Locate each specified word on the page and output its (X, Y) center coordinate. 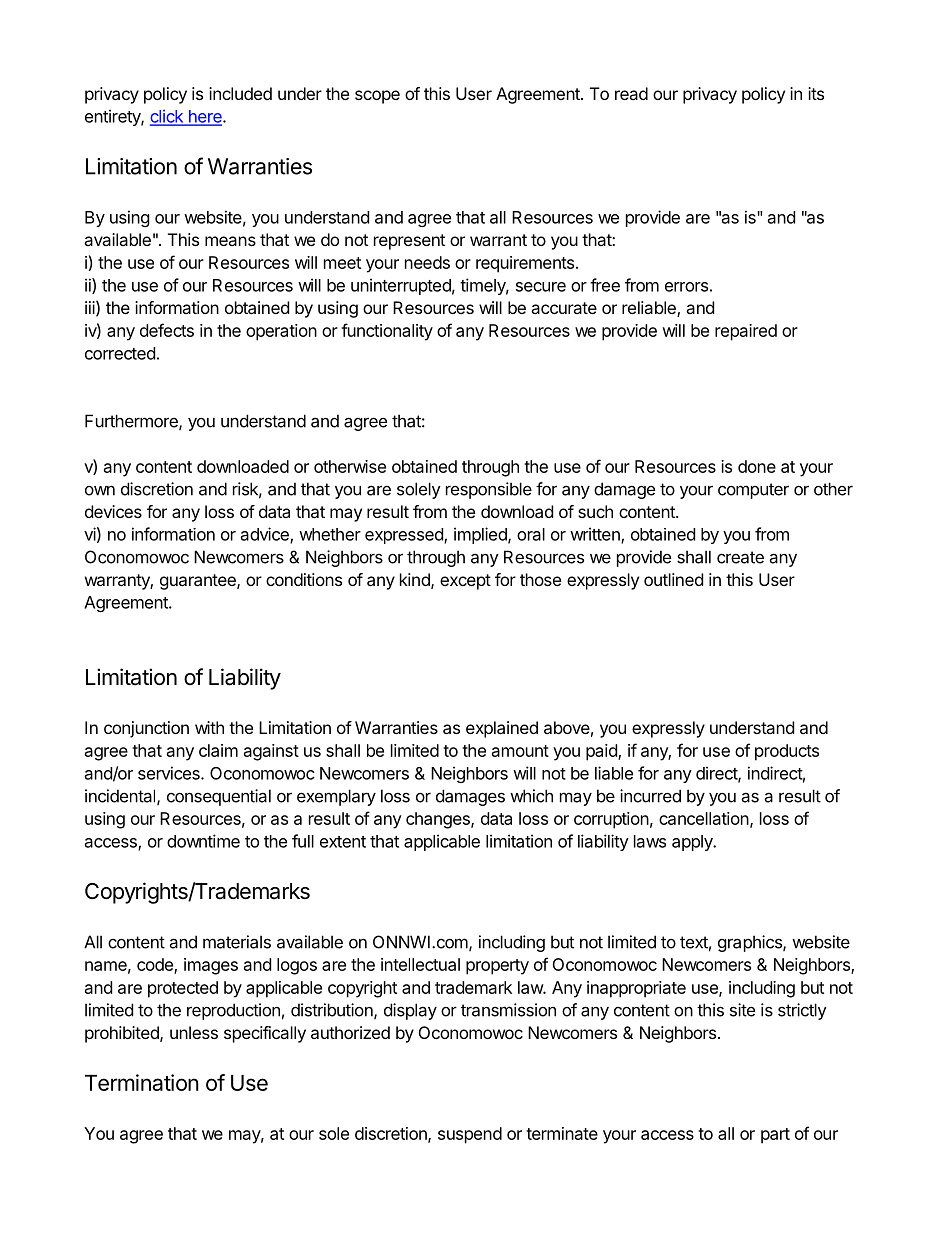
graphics (751, 943)
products (787, 752)
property (497, 967)
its (816, 93)
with (209, 727)
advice (266, 535)
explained (502, 729)
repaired (746, 332)
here (205, 117)
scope (377, 97)
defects (167, 330)
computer (753, 491)
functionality (387, 332)
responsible (489, 490)
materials (237, 942)
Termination (142, 1082)
